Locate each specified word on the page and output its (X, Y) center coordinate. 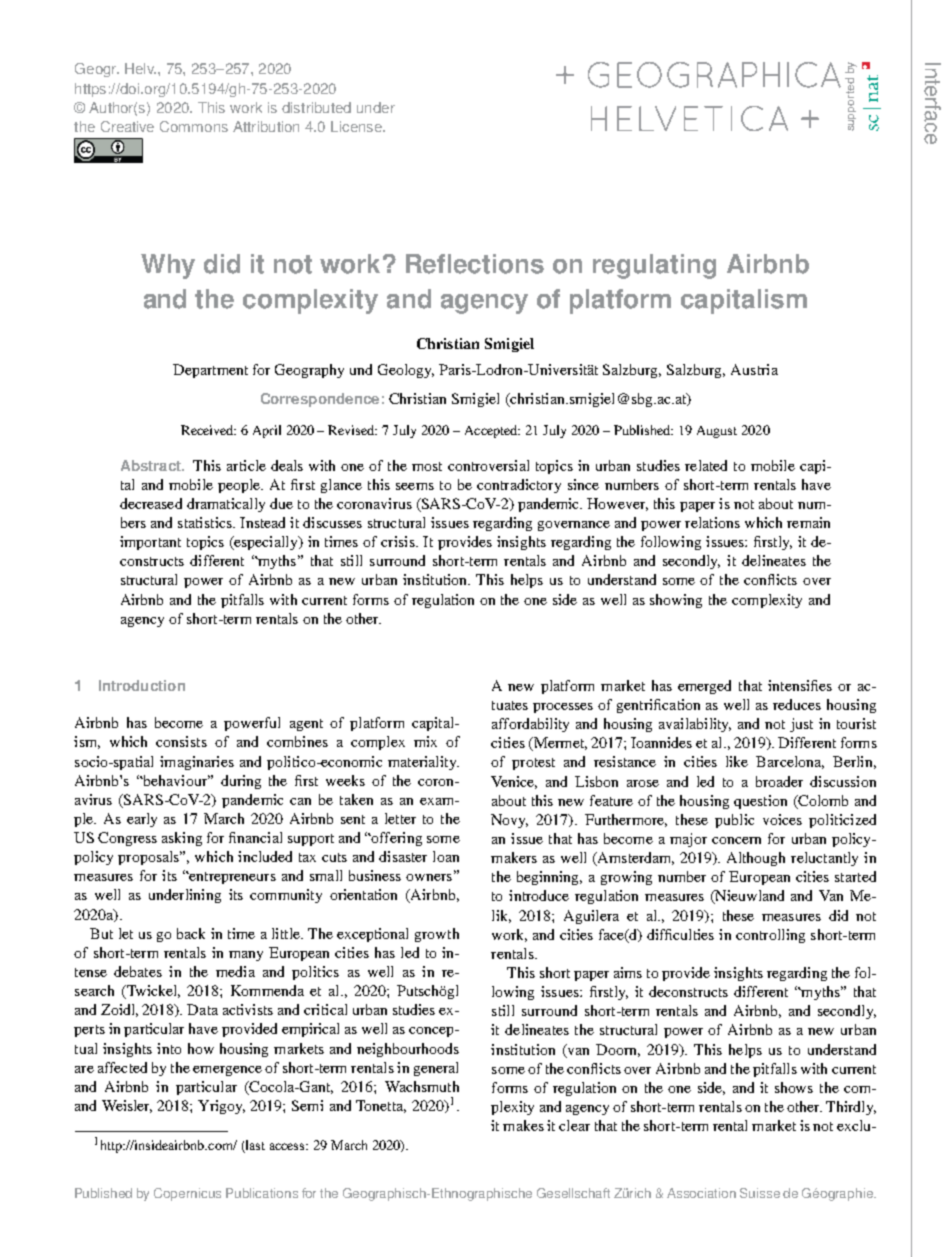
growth (437, 935)
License (357, 126)
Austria (754, 369)
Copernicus (187, 1194)
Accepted (492, 431)
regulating (654, 266)
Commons (194, 126)
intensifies (800, 685)
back (191, 933)
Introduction (142, 685)
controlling (770, 936)
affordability (530, 725)
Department (210, 371)
